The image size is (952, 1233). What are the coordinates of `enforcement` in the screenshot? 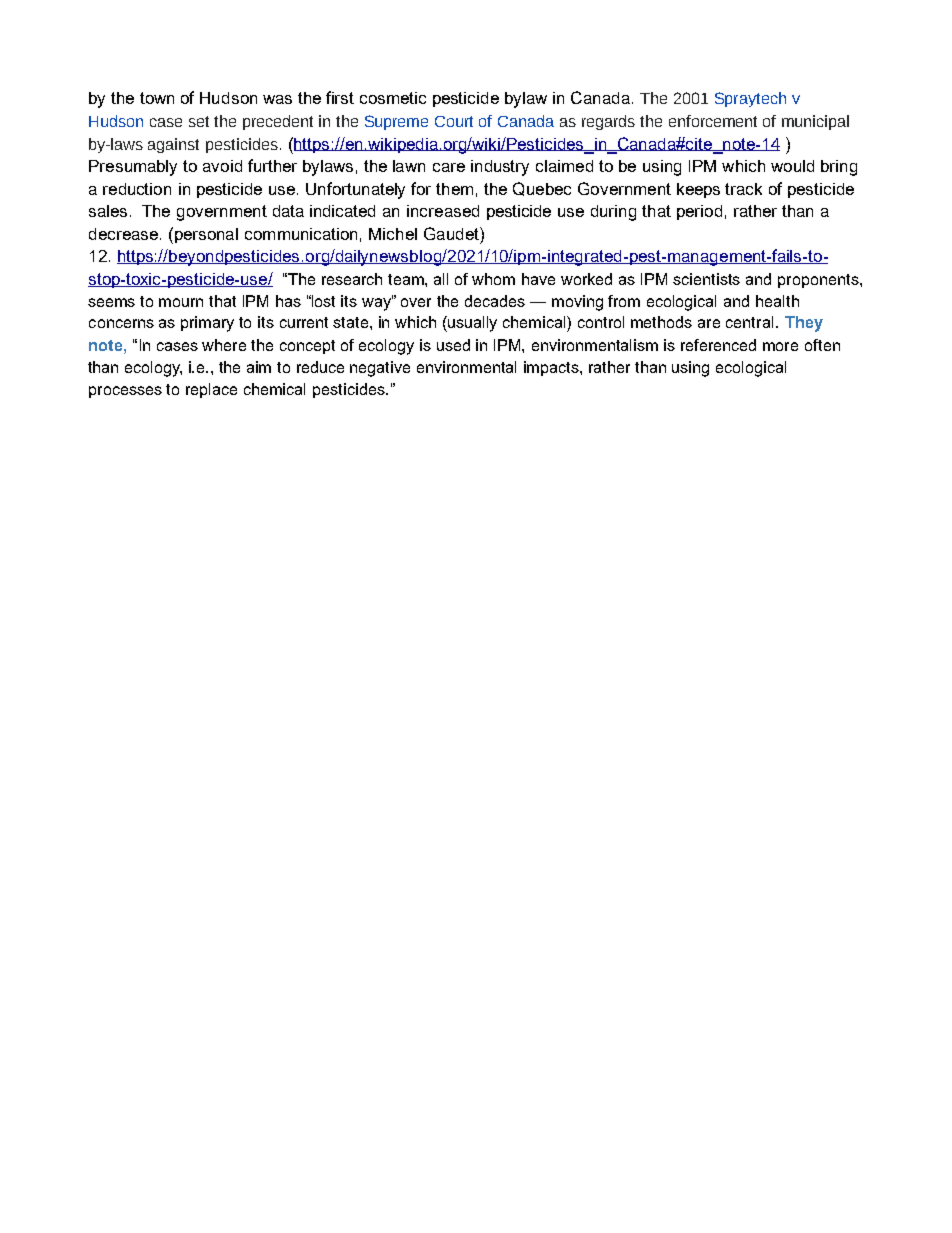 It's located at (713, 121).
